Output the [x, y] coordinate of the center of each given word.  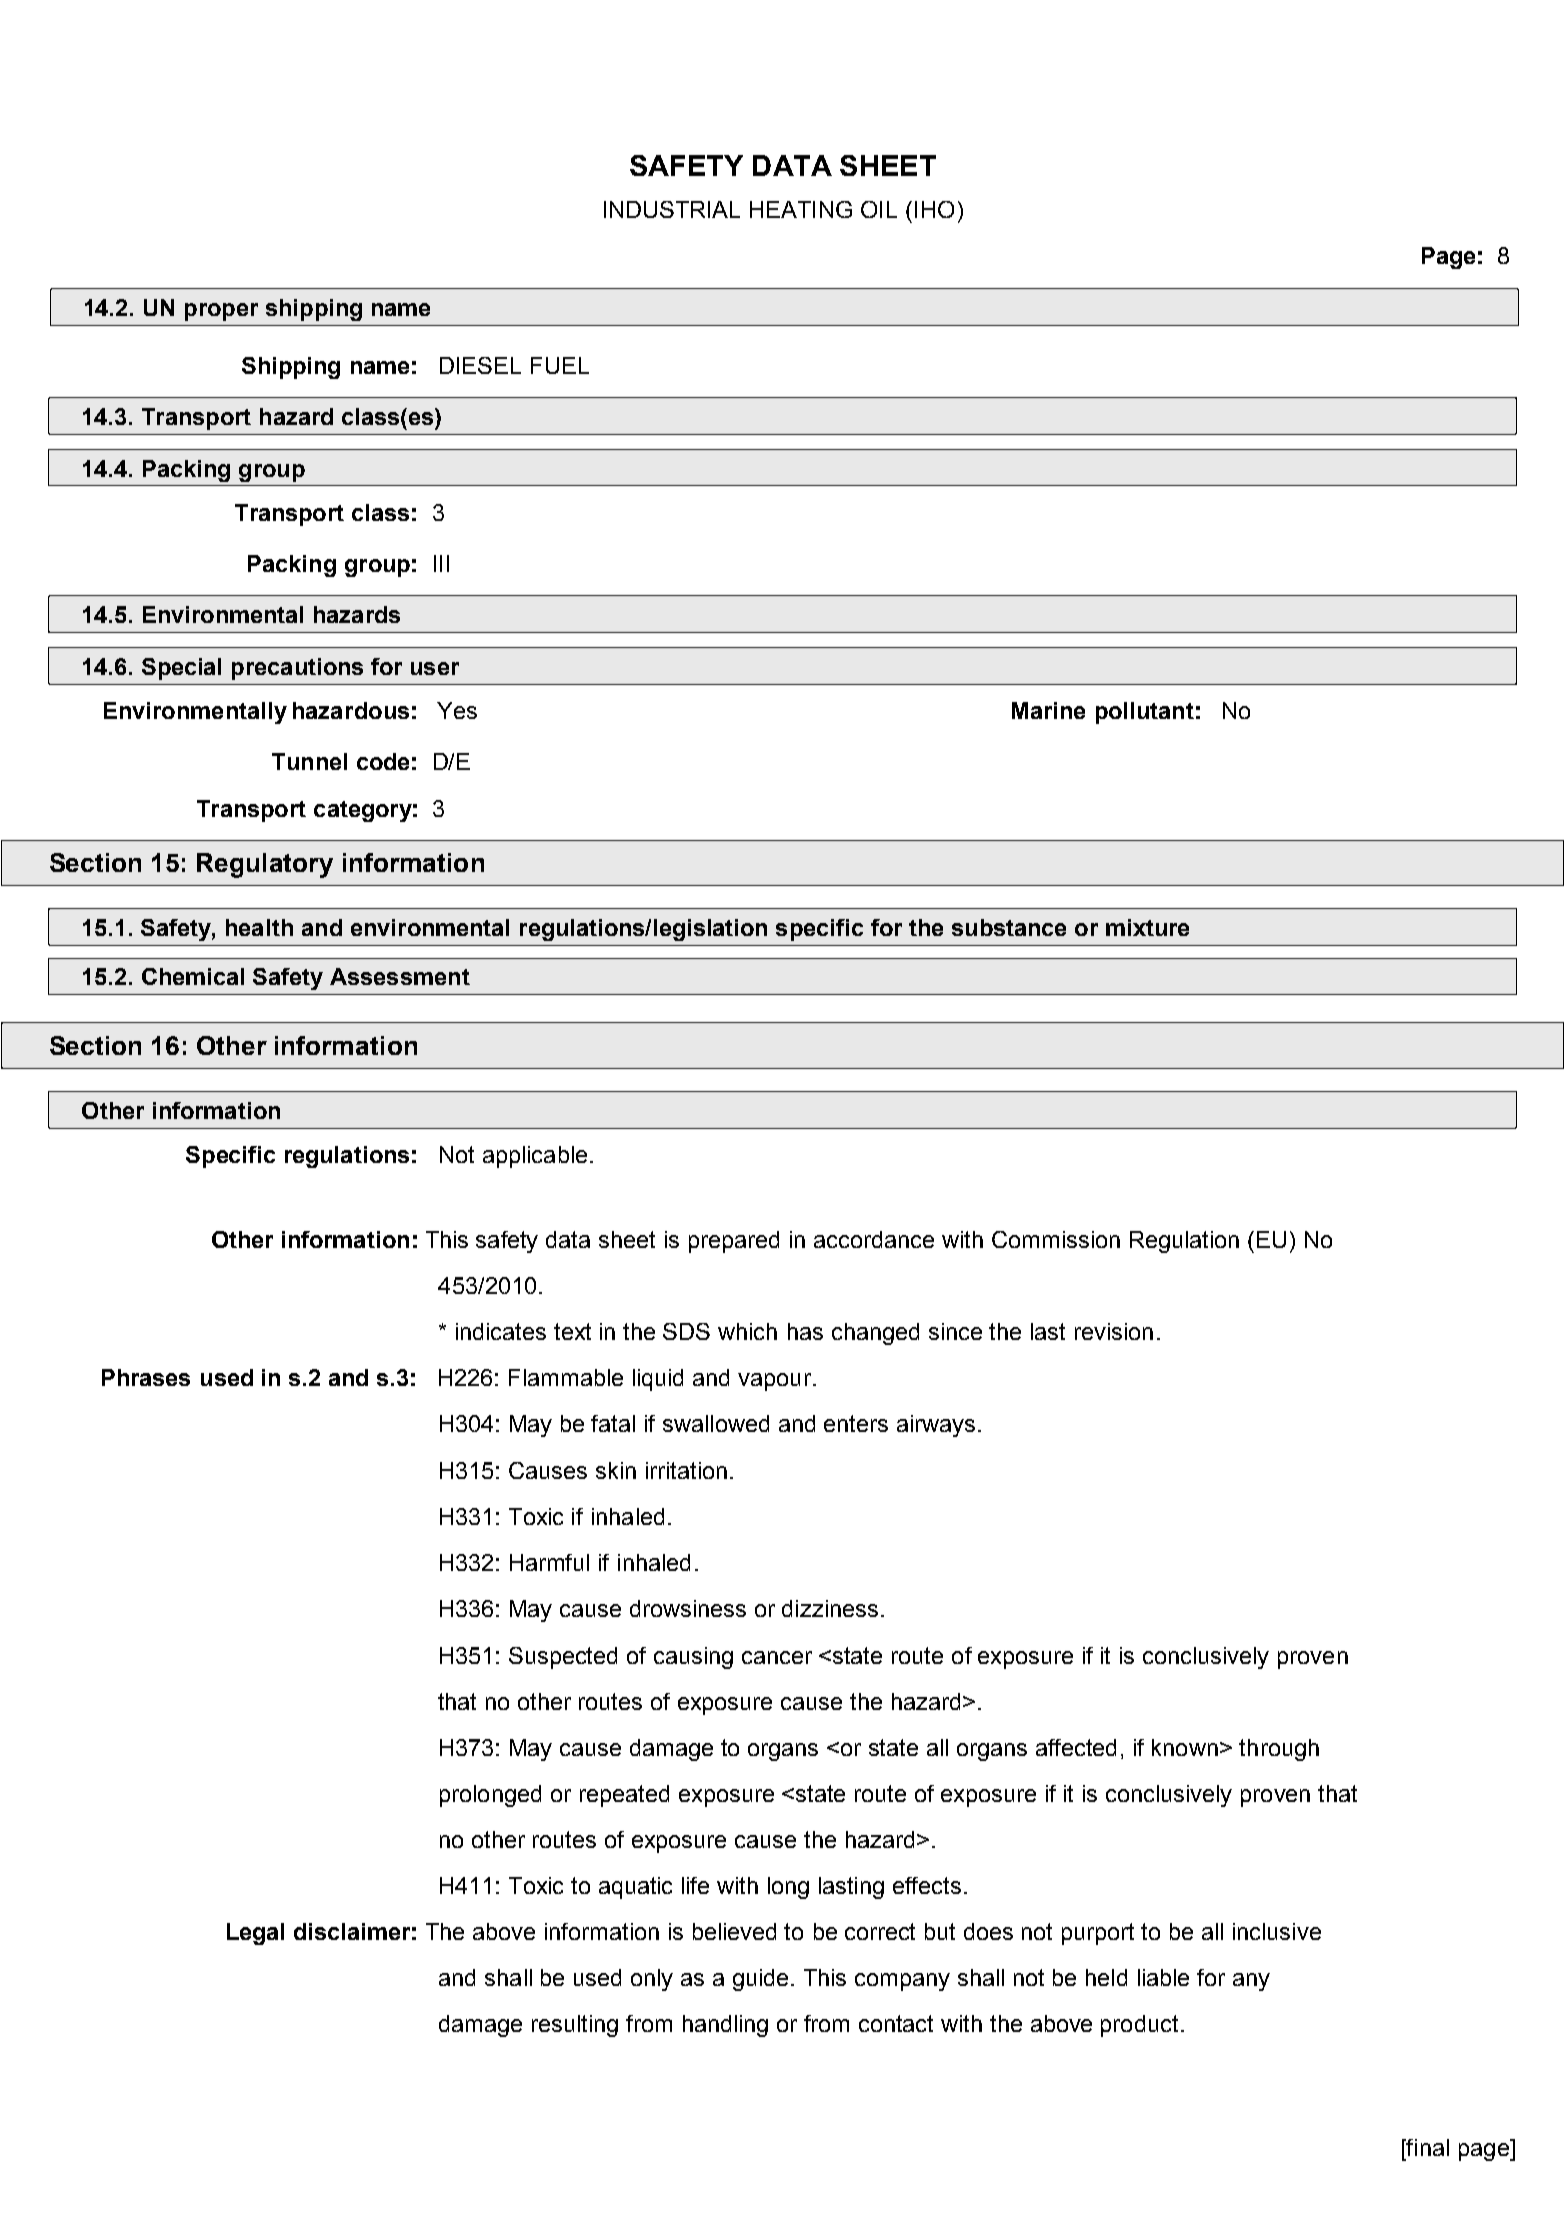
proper [221, 312]
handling [725, 2026]
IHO [934, 209]
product [1141, 2026]
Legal [255, 1934]
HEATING [801, 209]
